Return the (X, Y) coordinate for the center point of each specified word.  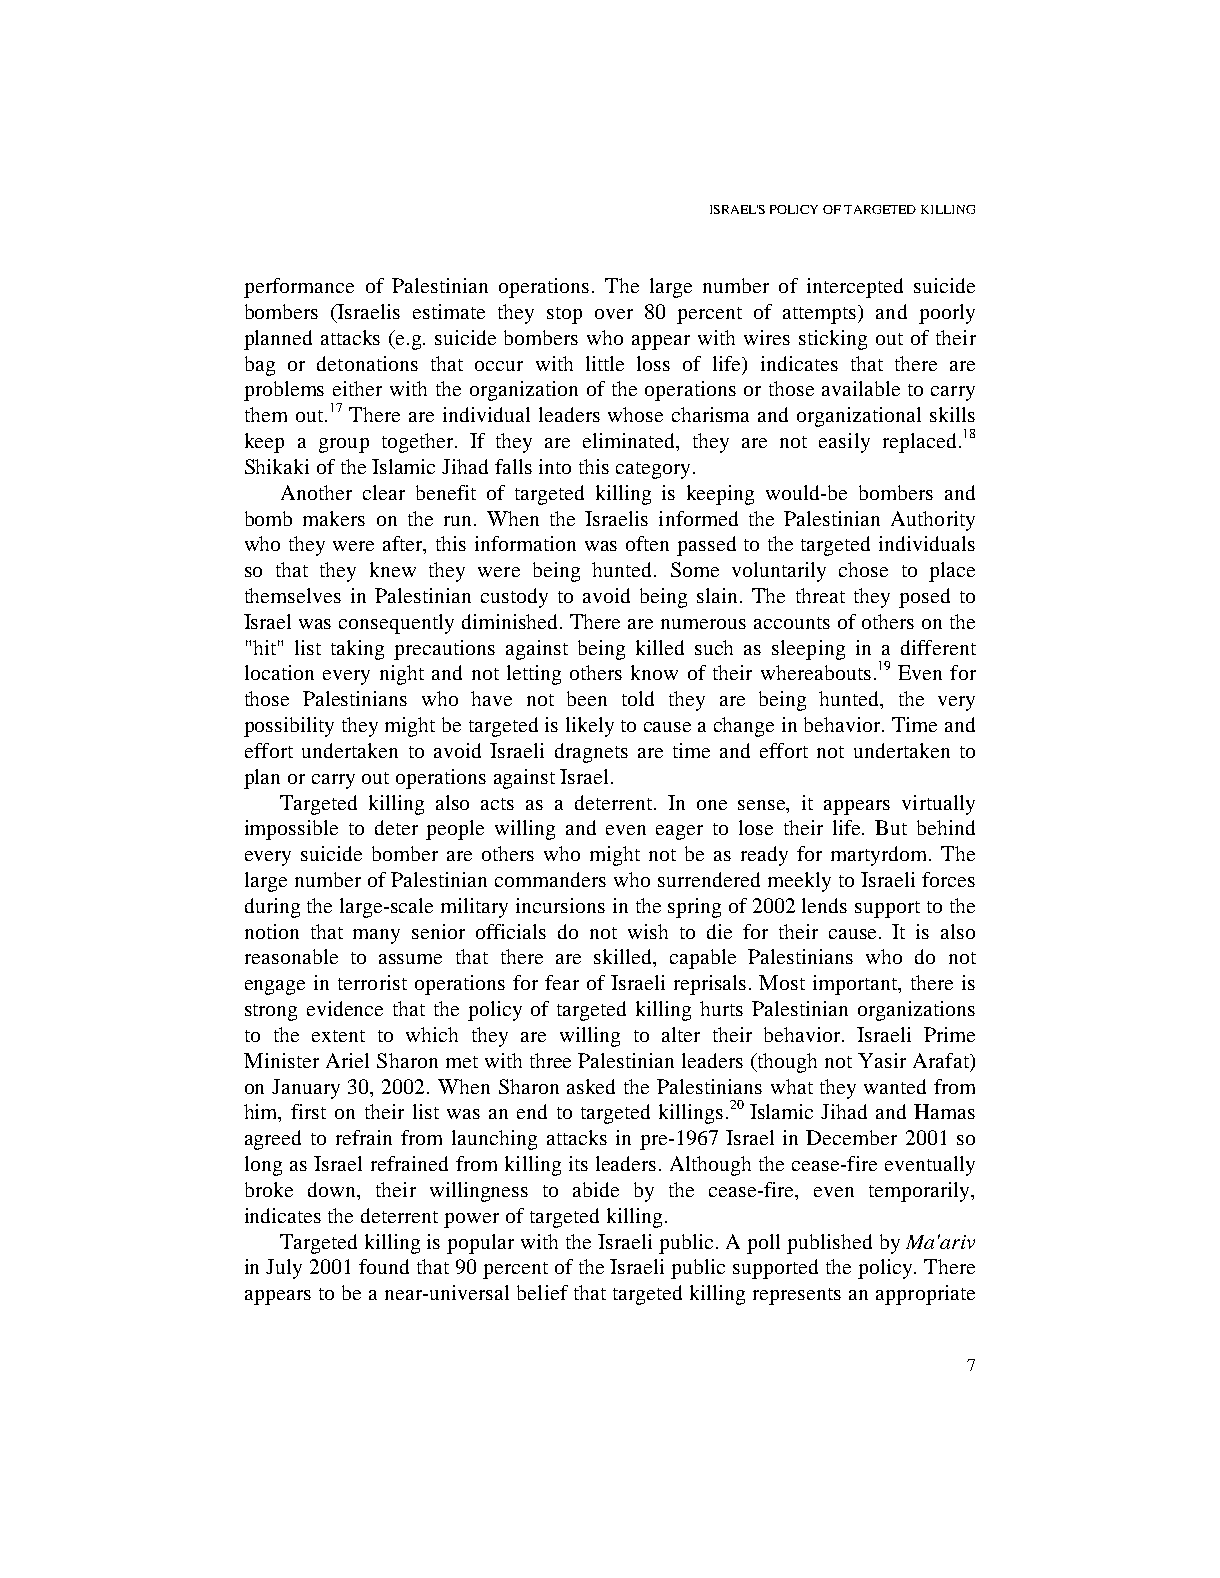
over (614, 314)
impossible (291, 830)
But (891, 827)
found (384, 1266)
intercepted (855, 288)
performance (299, 288)
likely (590, 727)
